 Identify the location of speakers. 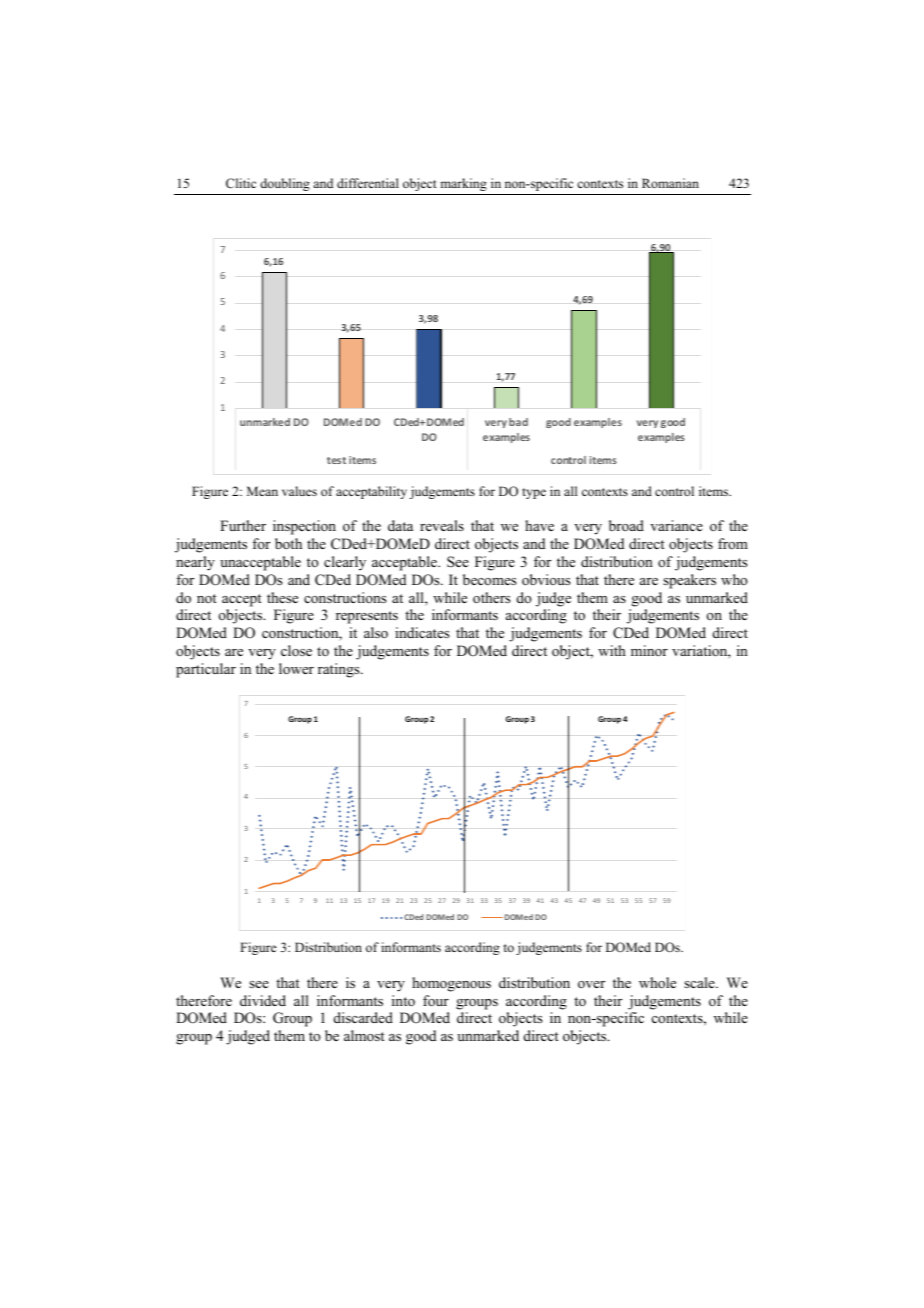
(689, 581).
